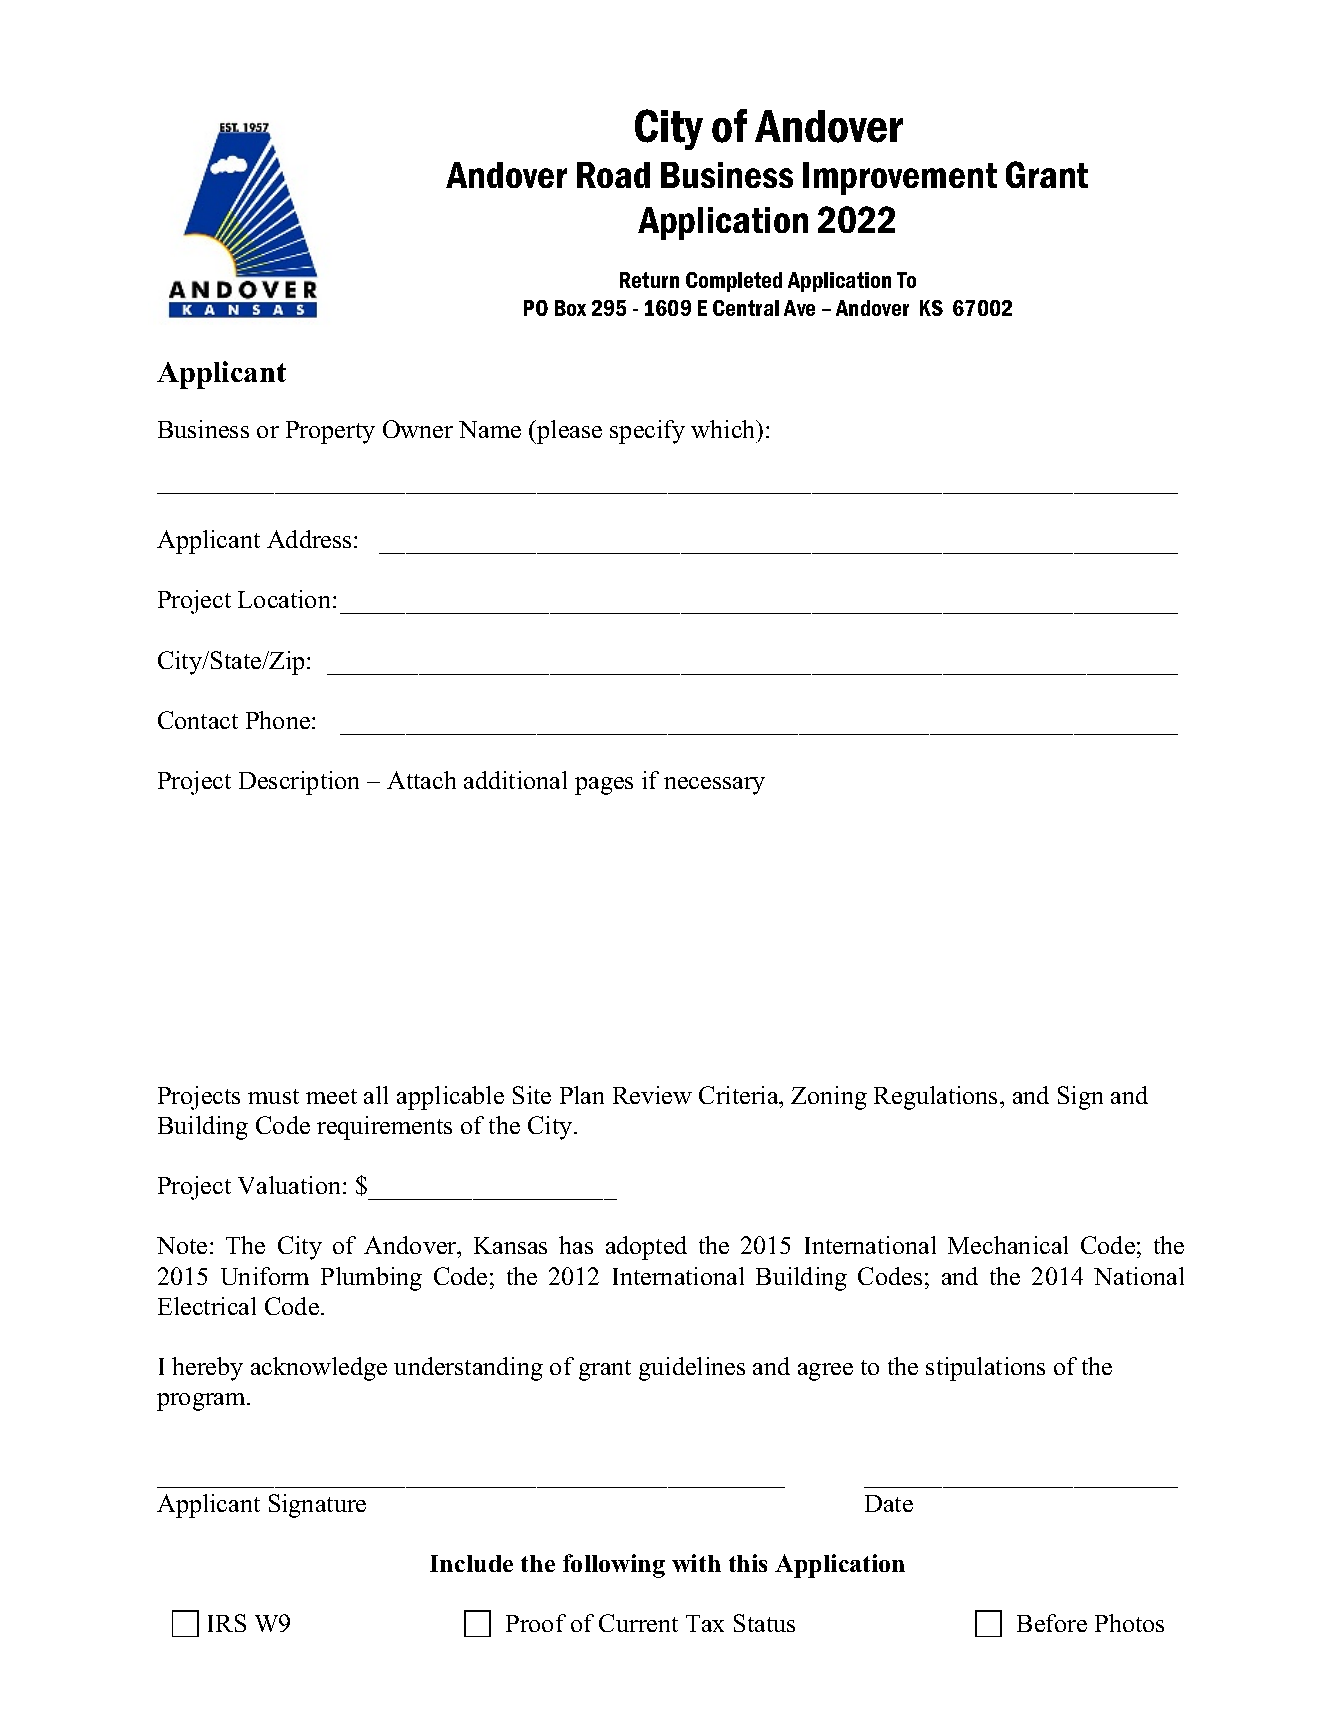  I want to click on Address, so click(311, 539).
